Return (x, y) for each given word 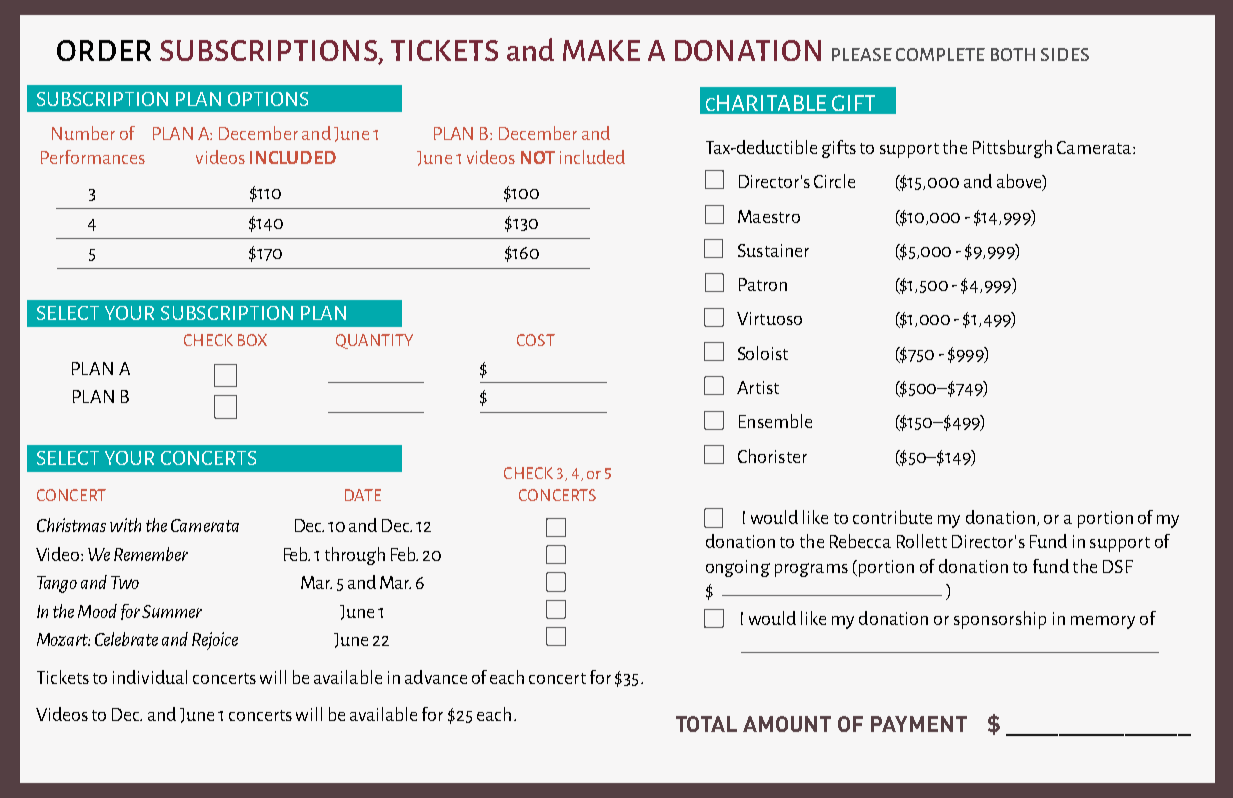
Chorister (772, 456)
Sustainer (773, 250)
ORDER (104, 50)
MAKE (601, 50)
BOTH (1013, 54)
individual (150, 677)
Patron (763, 284)
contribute (892, 517)
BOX (252, 340)
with (125, 525)
